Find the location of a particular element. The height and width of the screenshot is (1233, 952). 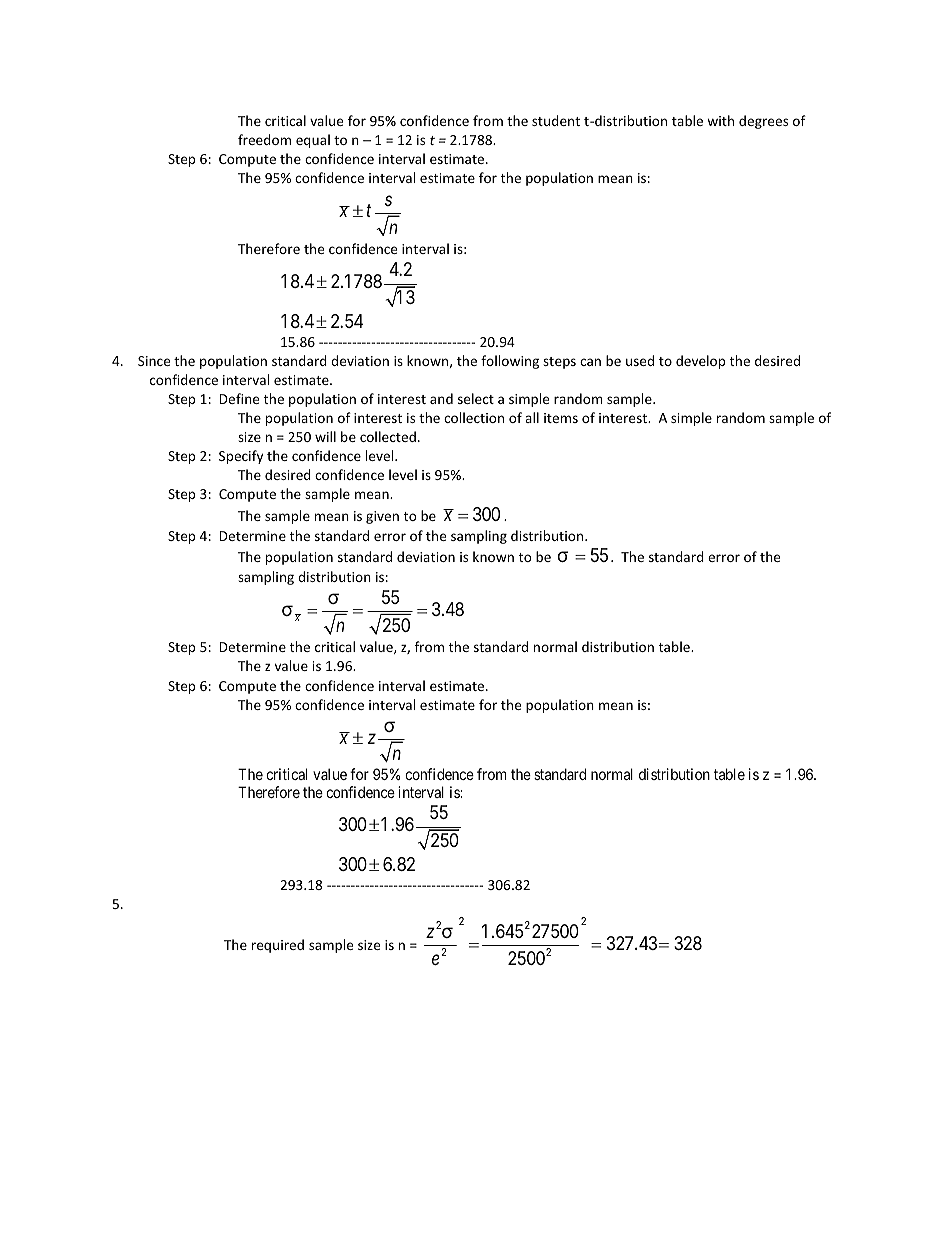

student is located at coordinates (556, 120).
